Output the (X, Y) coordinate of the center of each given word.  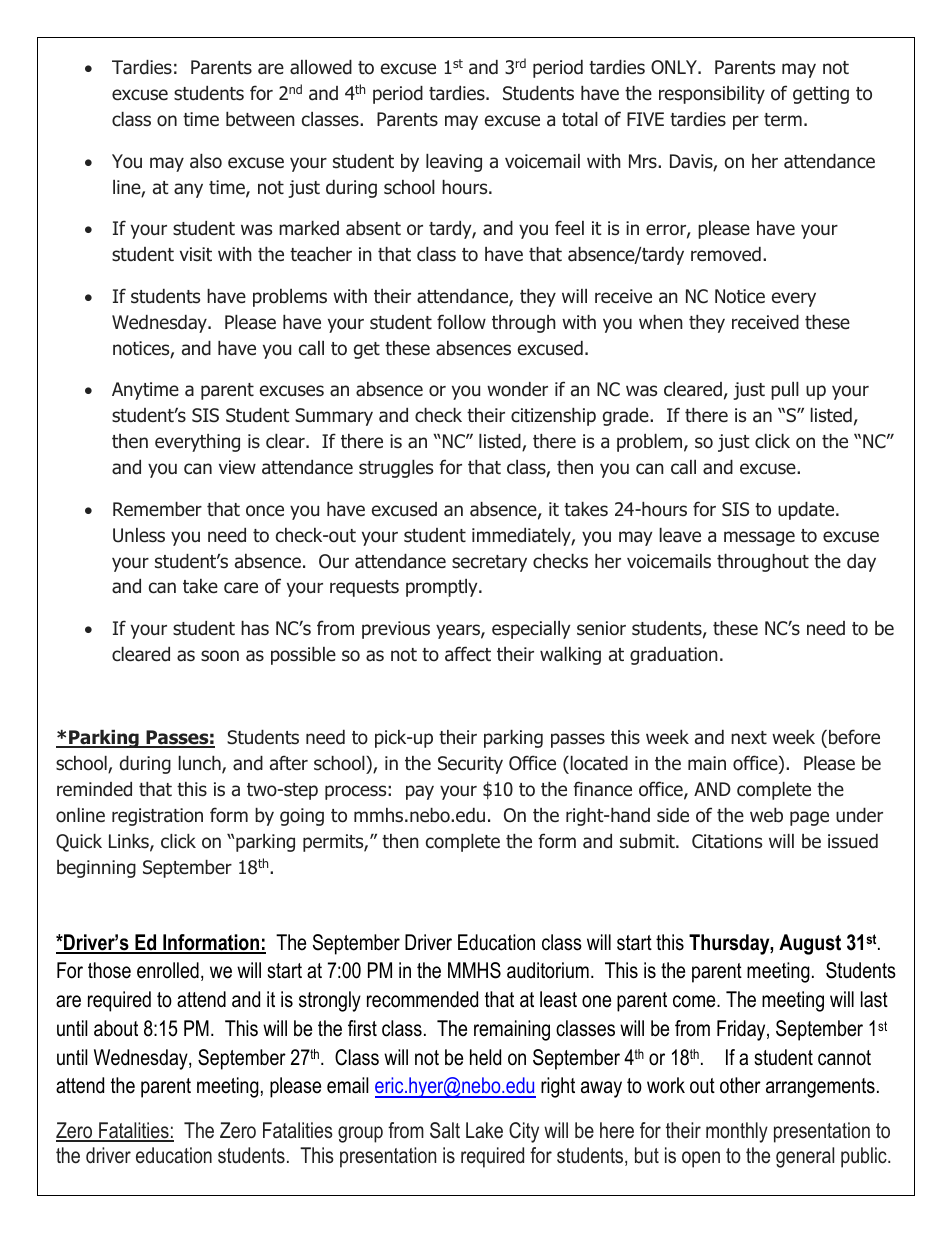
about (116, 1028)
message (759, 538)
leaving (454, 163)
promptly (443, 588)
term (783, 119)
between (260, 119)
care (241, 588)
